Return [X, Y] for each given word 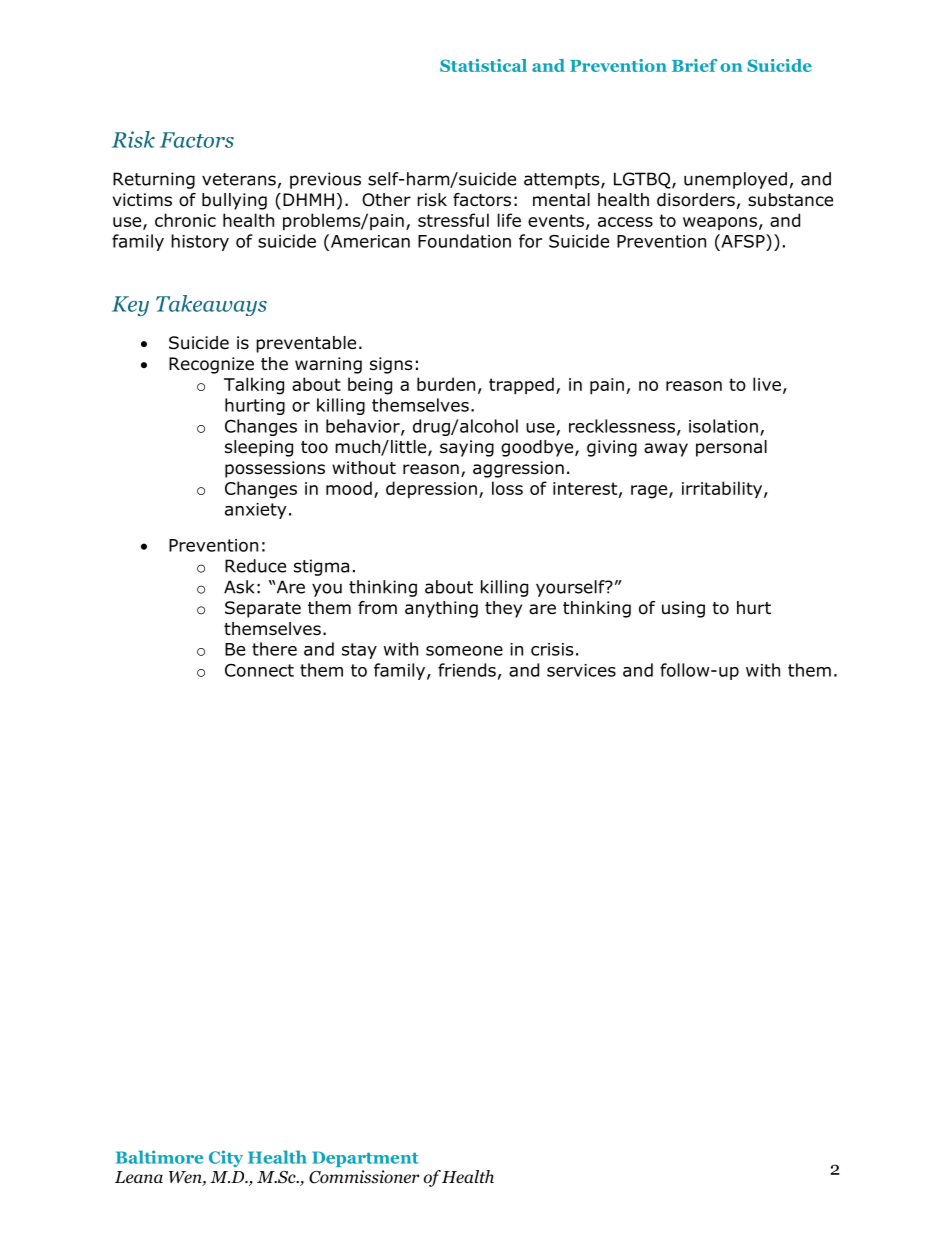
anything [441, 609]
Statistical [483, 65]
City [226, 1158]
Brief [694, 65]
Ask [239, 587]
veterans [239, 179]
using [683, 609]
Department [365, 1159]
